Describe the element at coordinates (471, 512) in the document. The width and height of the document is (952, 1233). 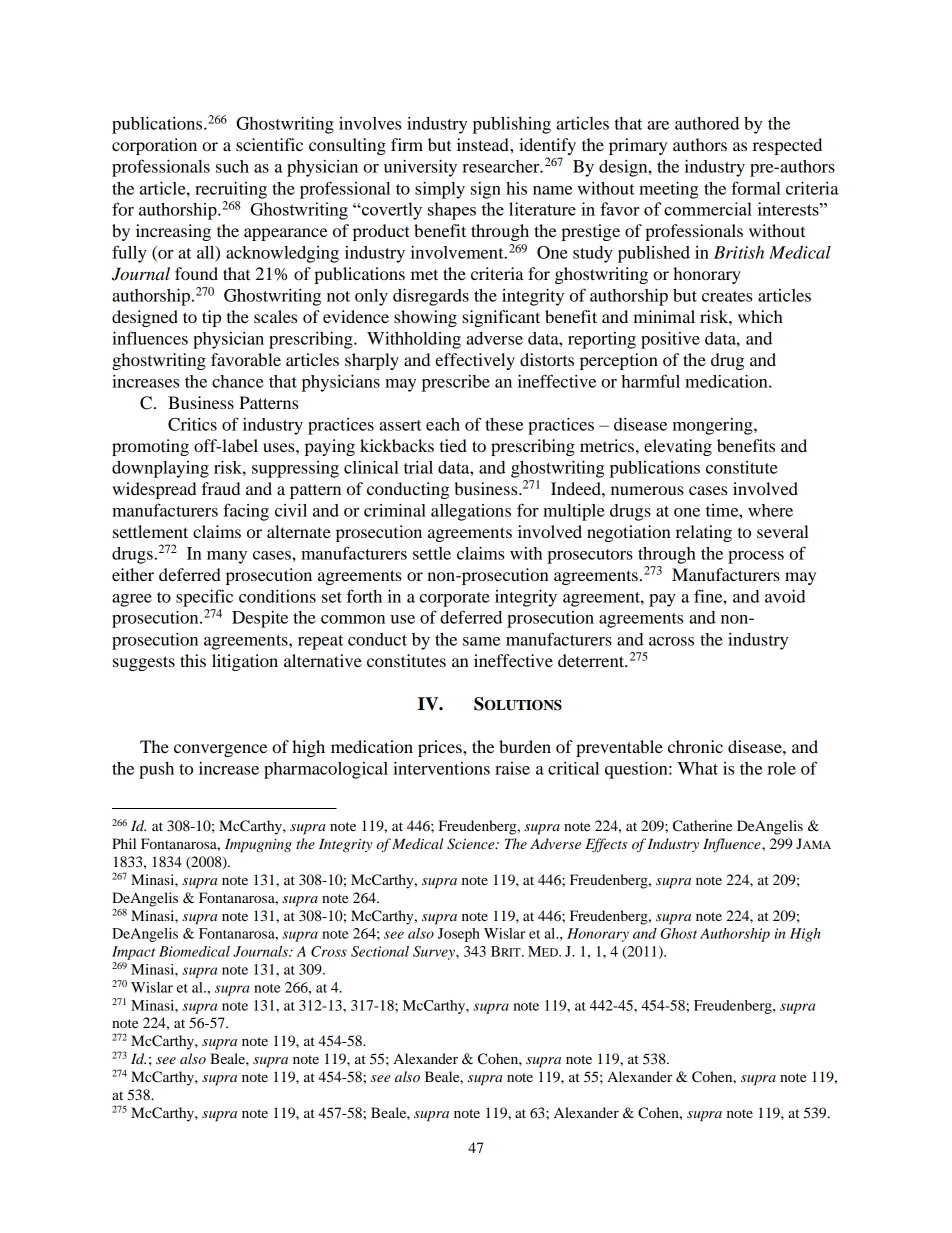
I see `allegations` at that location.
